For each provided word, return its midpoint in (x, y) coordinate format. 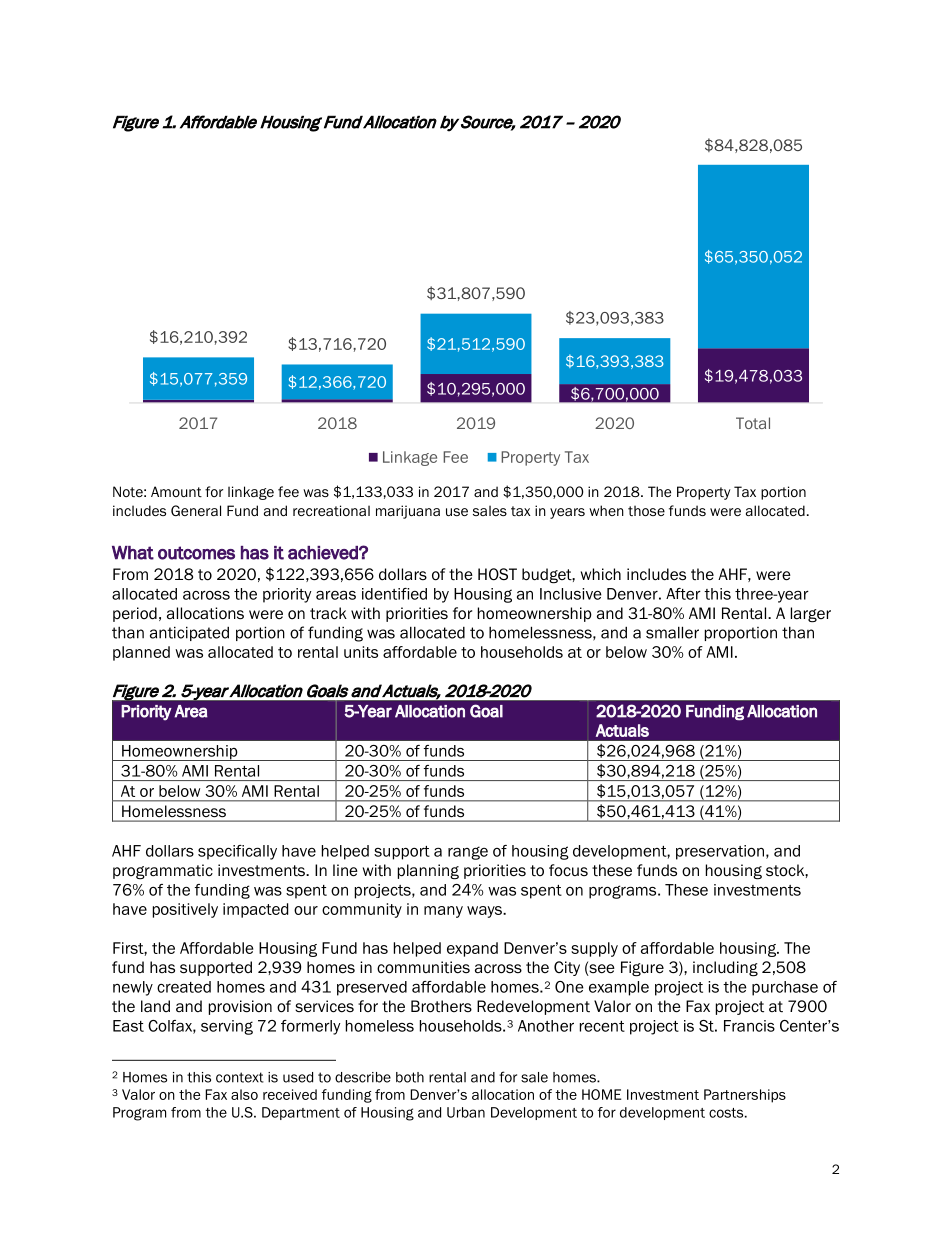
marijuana (408, 512)
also (244, 1094)
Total (753, 423)
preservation (720, 852)
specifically (237, 852)
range (468, 853)
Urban (466, 1112)
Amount (176, 491)
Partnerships (745, 1096)
